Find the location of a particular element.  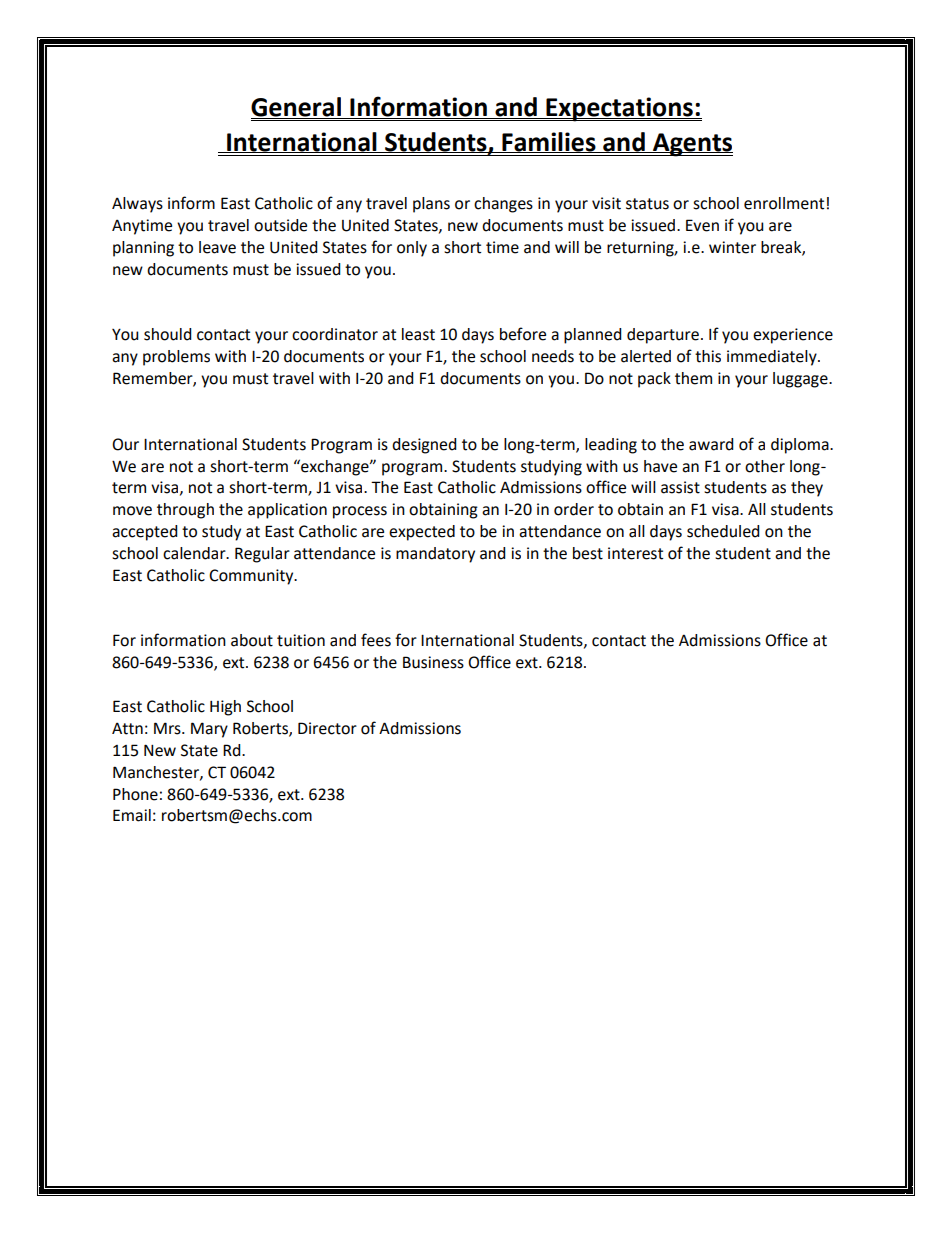

Business is located at coordinates (433, 662).
